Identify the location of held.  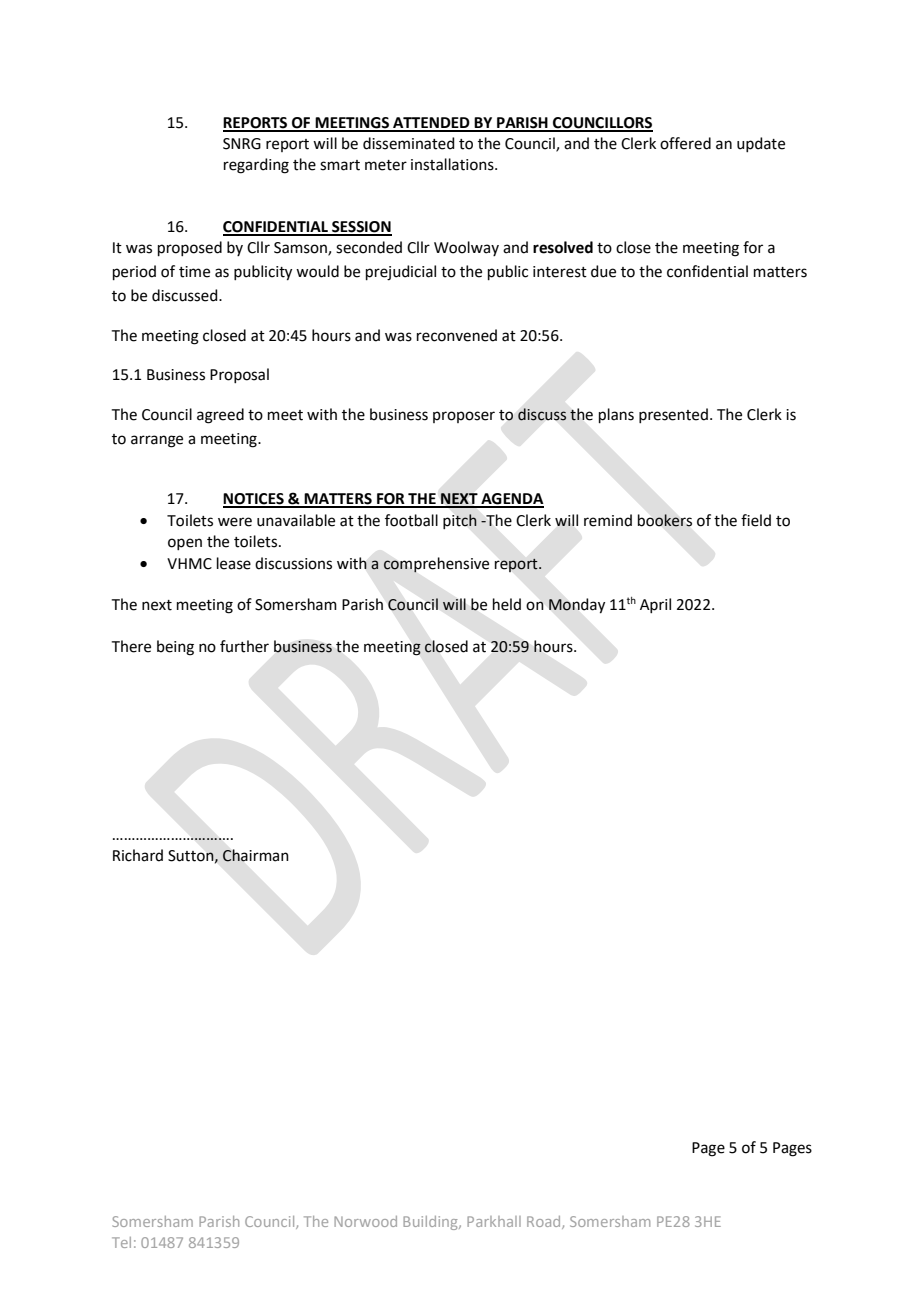
(507, 604).
